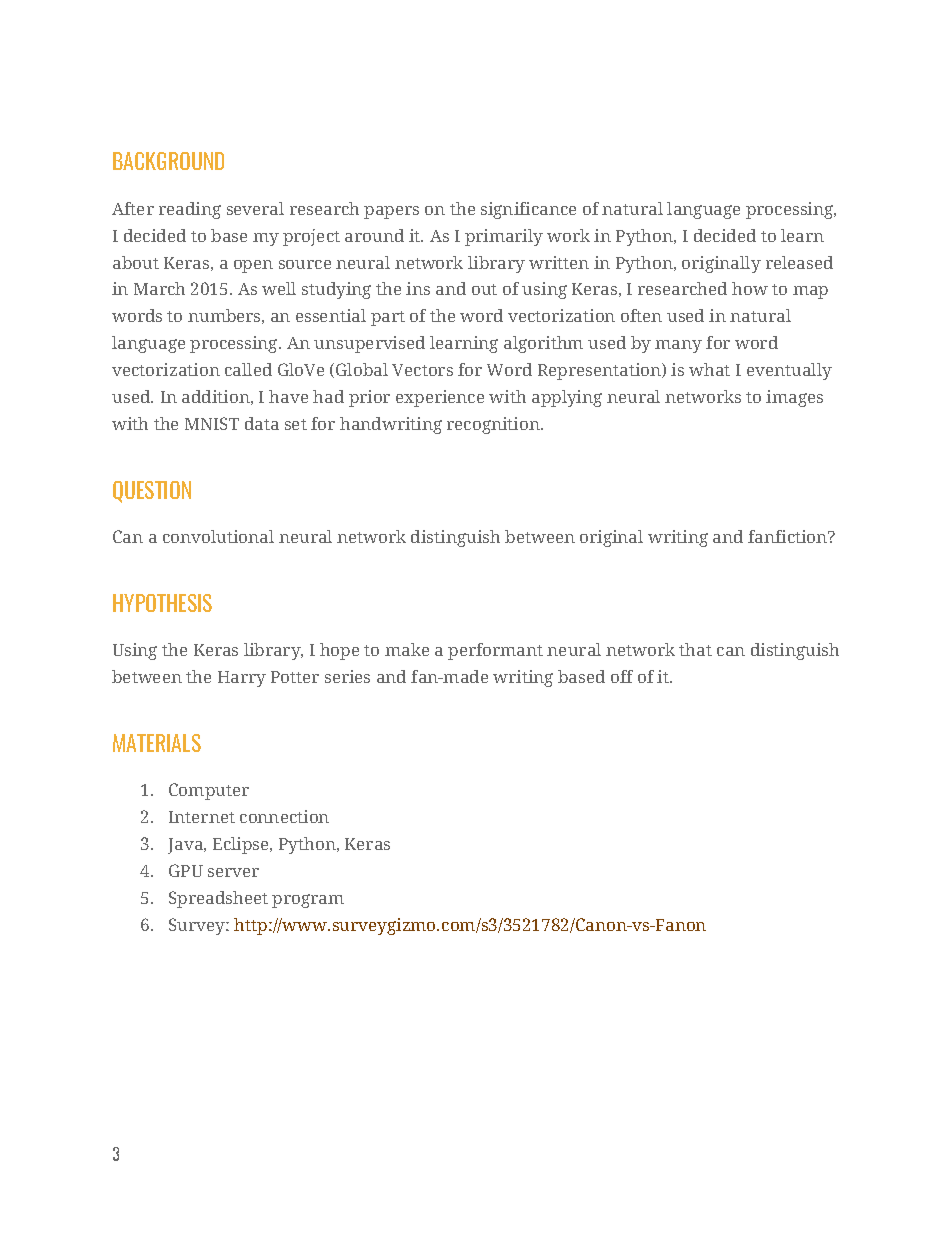 The width and height of the document is (952, 1233). I want to click on MNIST, so click(212, 423).
